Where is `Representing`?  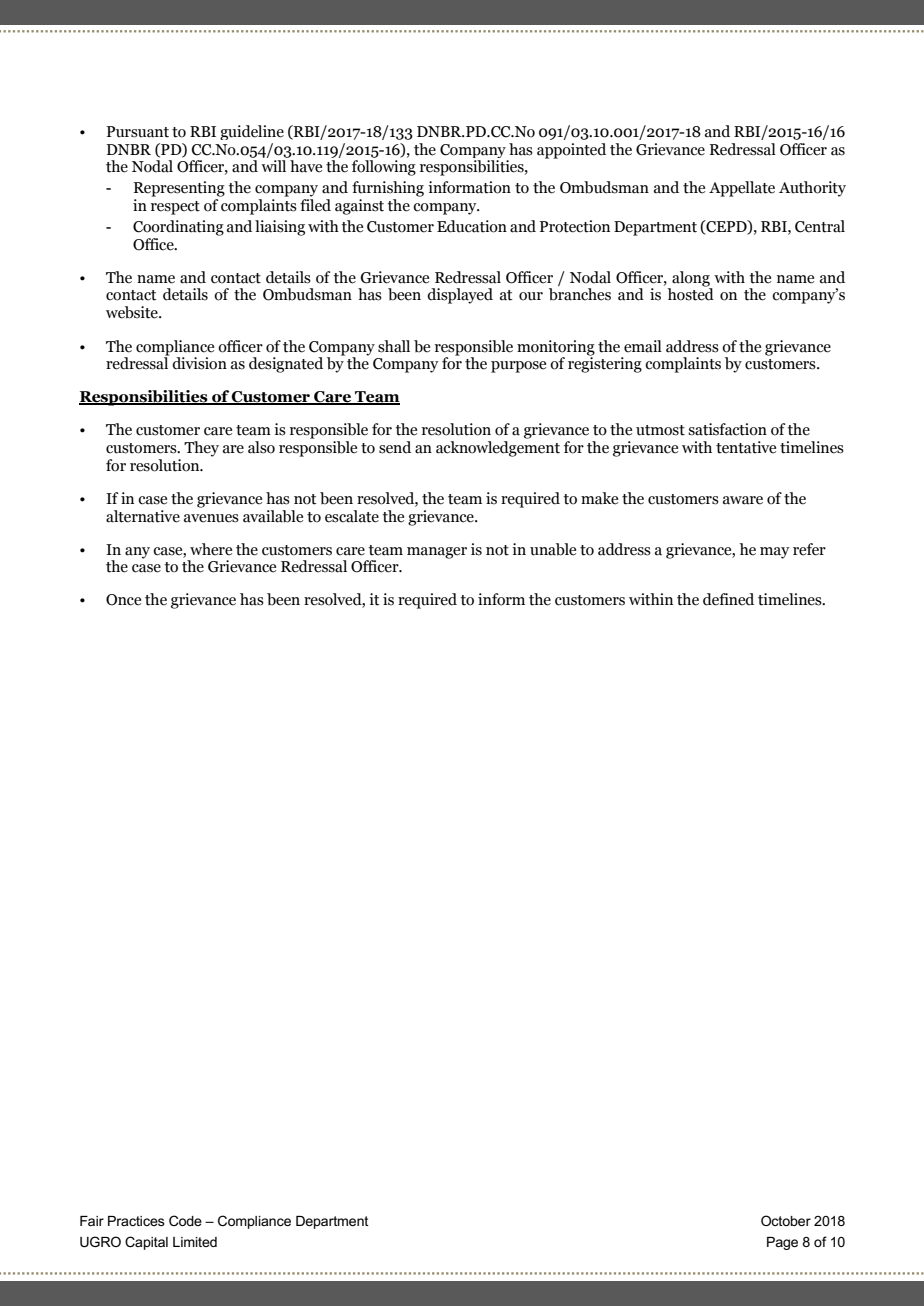
Representing is located at coordinates (179, 189).
